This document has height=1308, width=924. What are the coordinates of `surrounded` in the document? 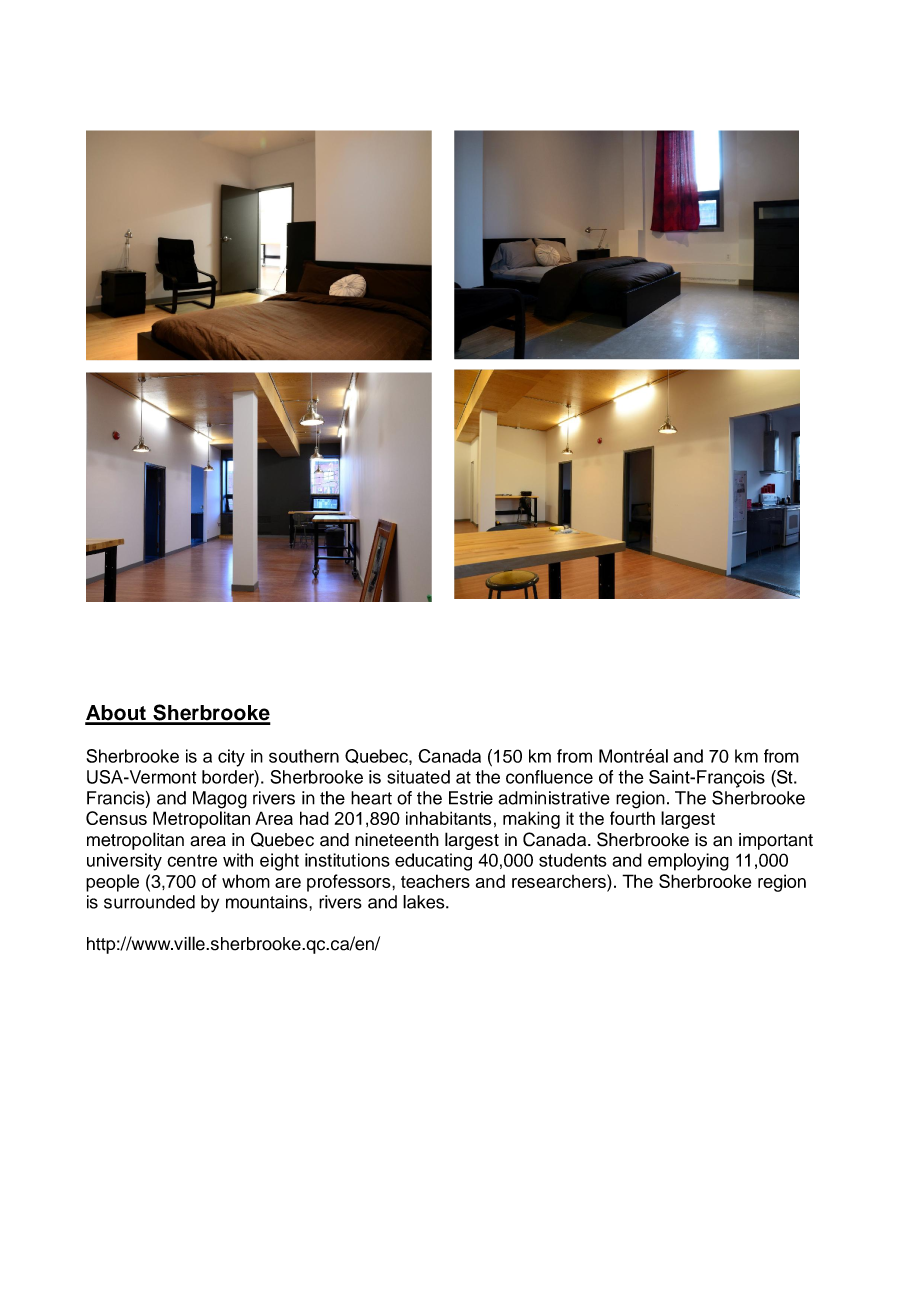 It's located at (149, 902).
